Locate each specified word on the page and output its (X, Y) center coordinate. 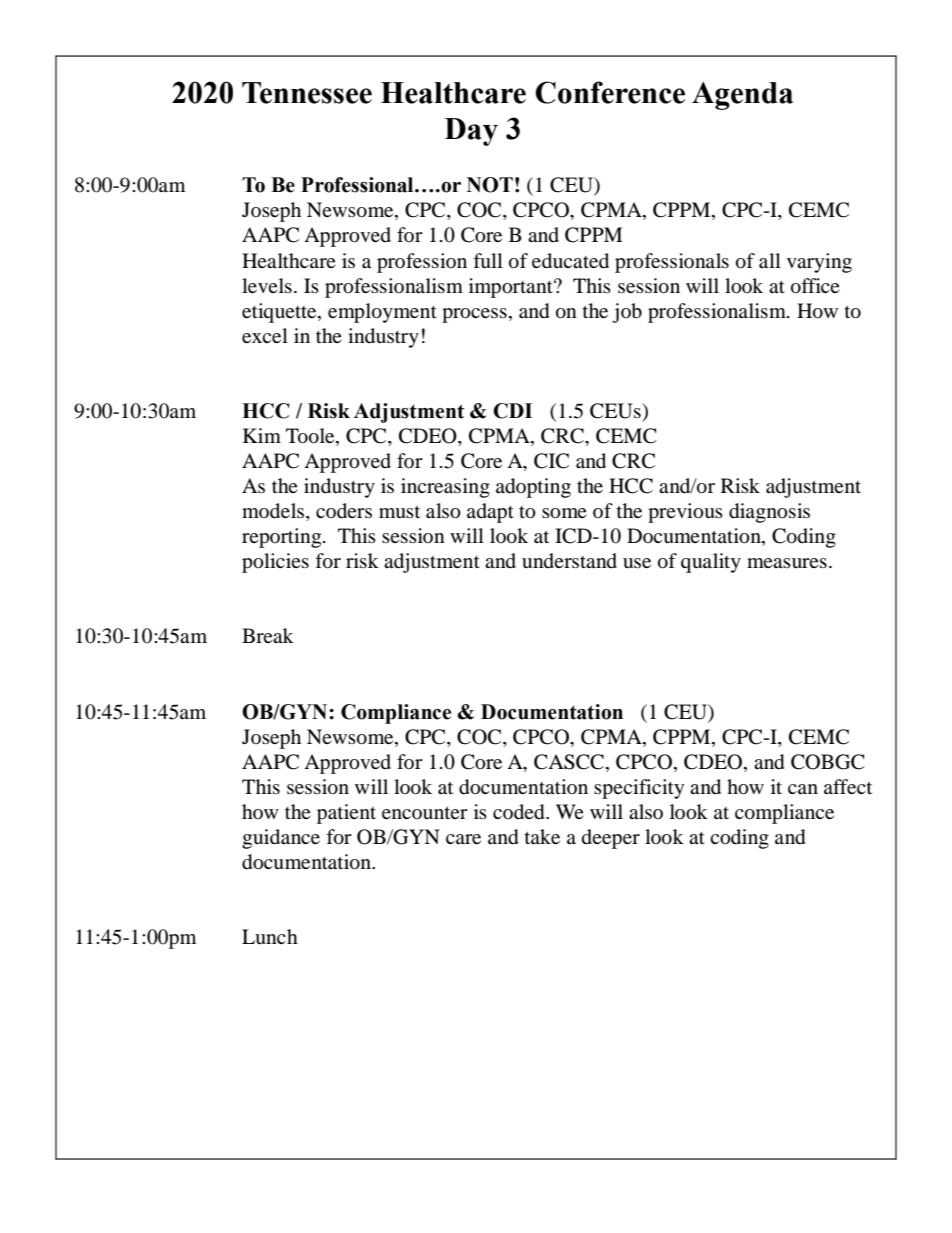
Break (268, 636)
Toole (311, 437)
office (815, 286)
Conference (610, 92)
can (803, 789)
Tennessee (307, 93)
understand (569, 561)
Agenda (742, 96)
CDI (512, 411)
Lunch (270, 937)
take (542, 836)
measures (787, 563)
